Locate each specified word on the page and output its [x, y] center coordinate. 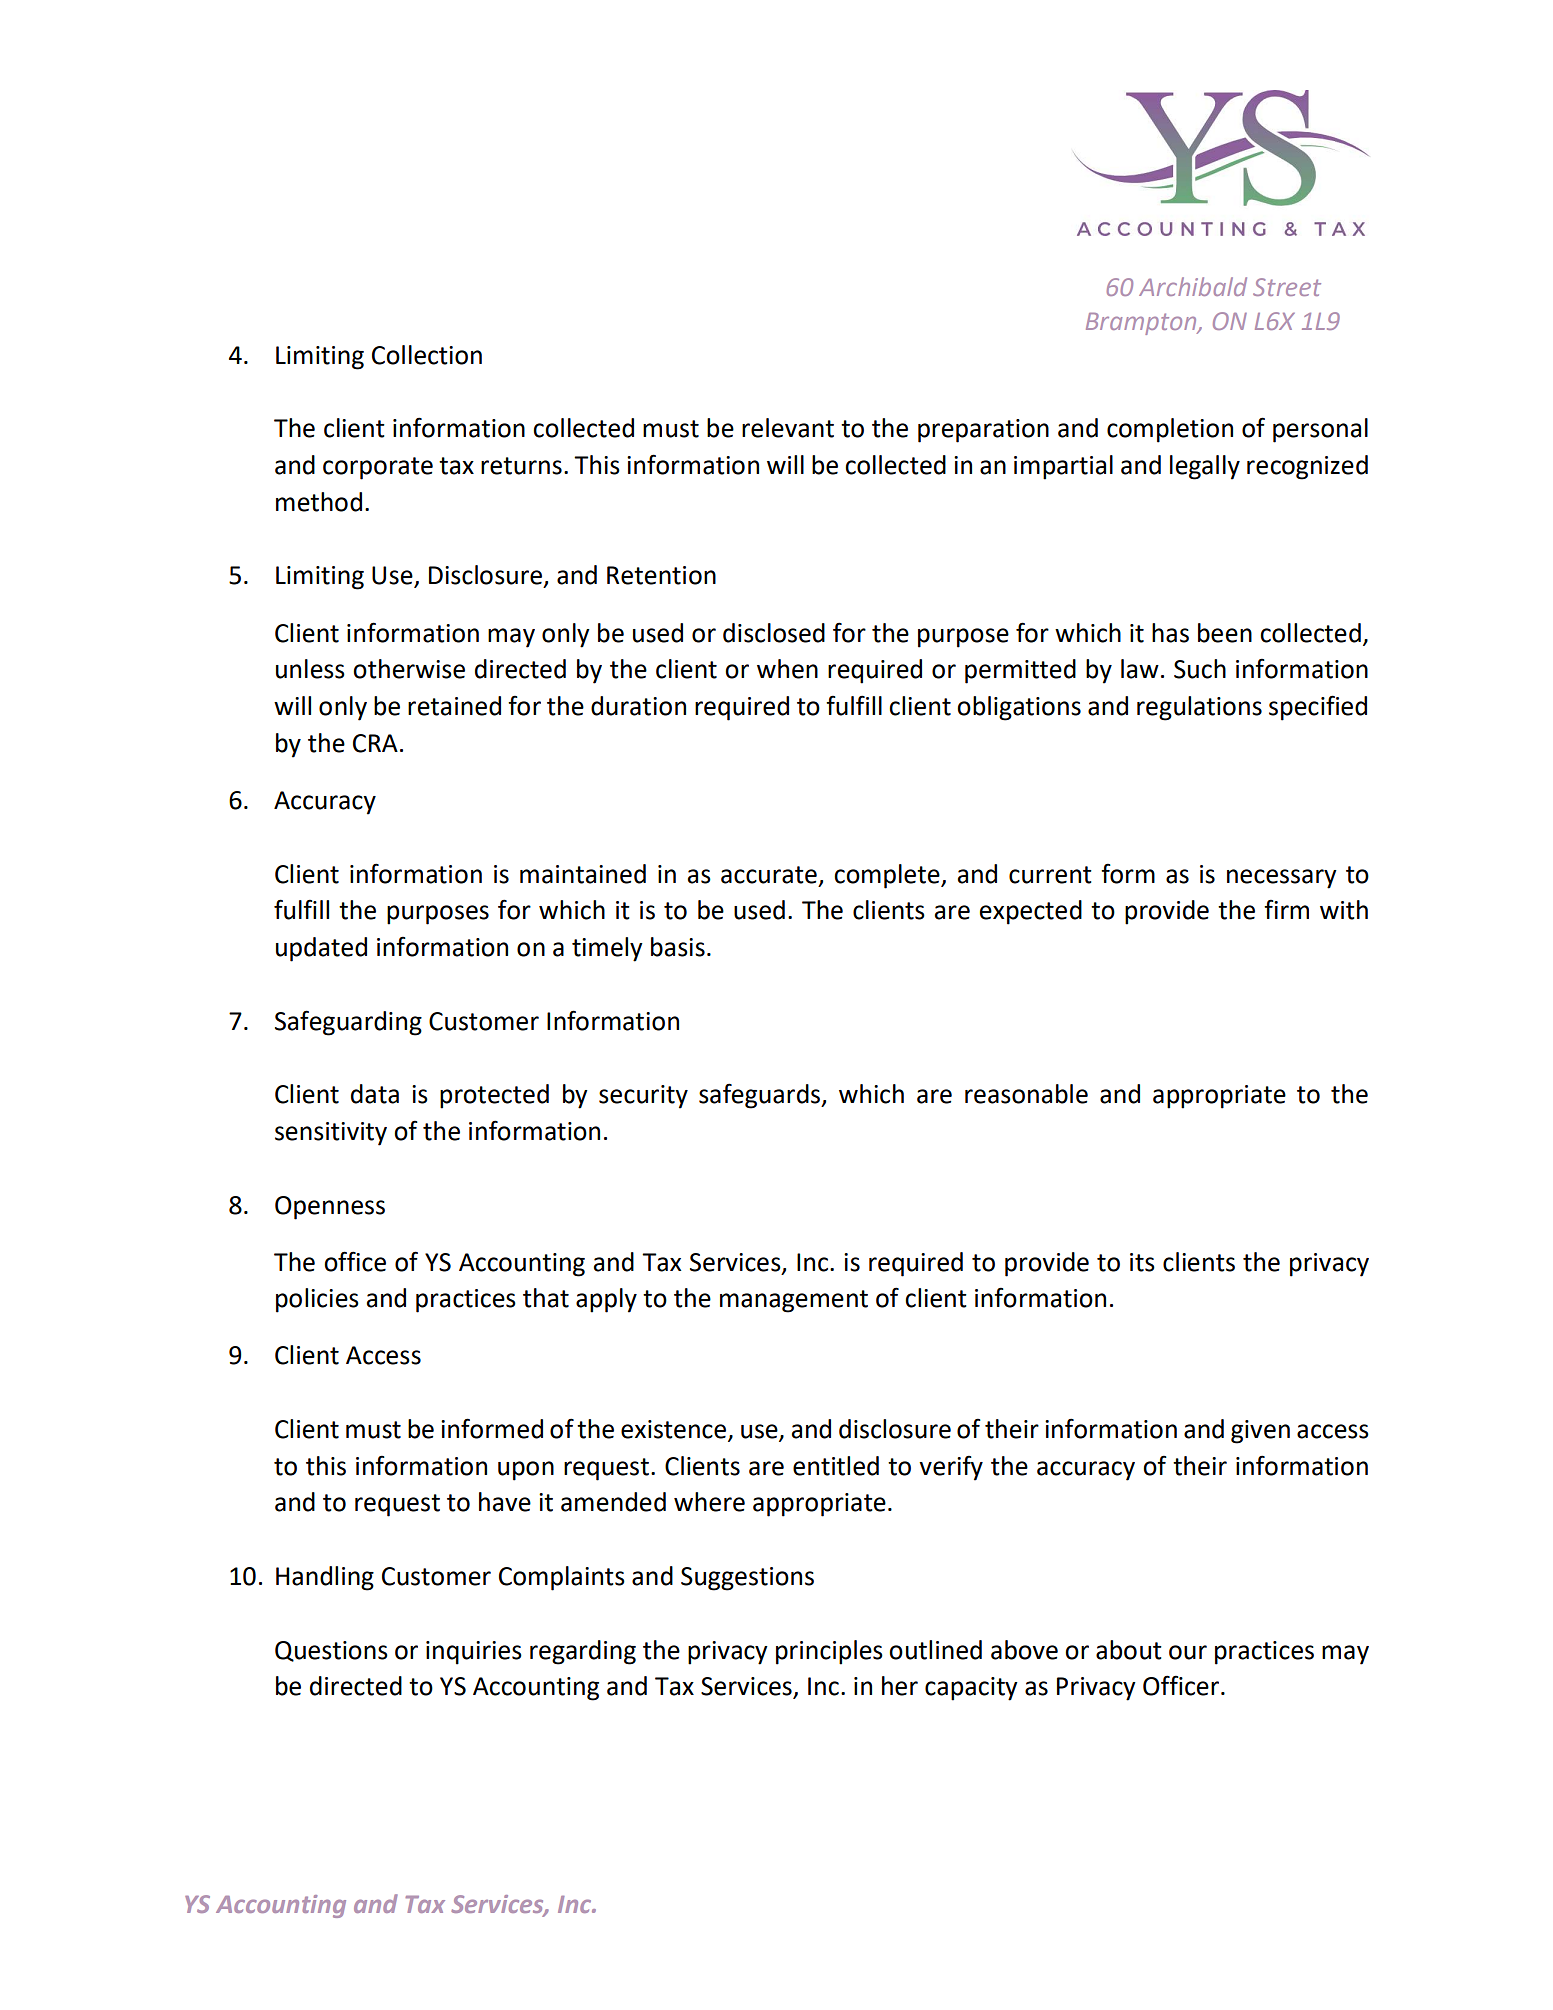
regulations [1199, 708]
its [1142, 1262]
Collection [427, 355]
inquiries [474, 1653]
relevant [788, 428]
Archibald [1193, 286]
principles [829, 1652]
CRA [375, 743]
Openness [330, 1208]
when [787, 669]
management [794, 1301]
